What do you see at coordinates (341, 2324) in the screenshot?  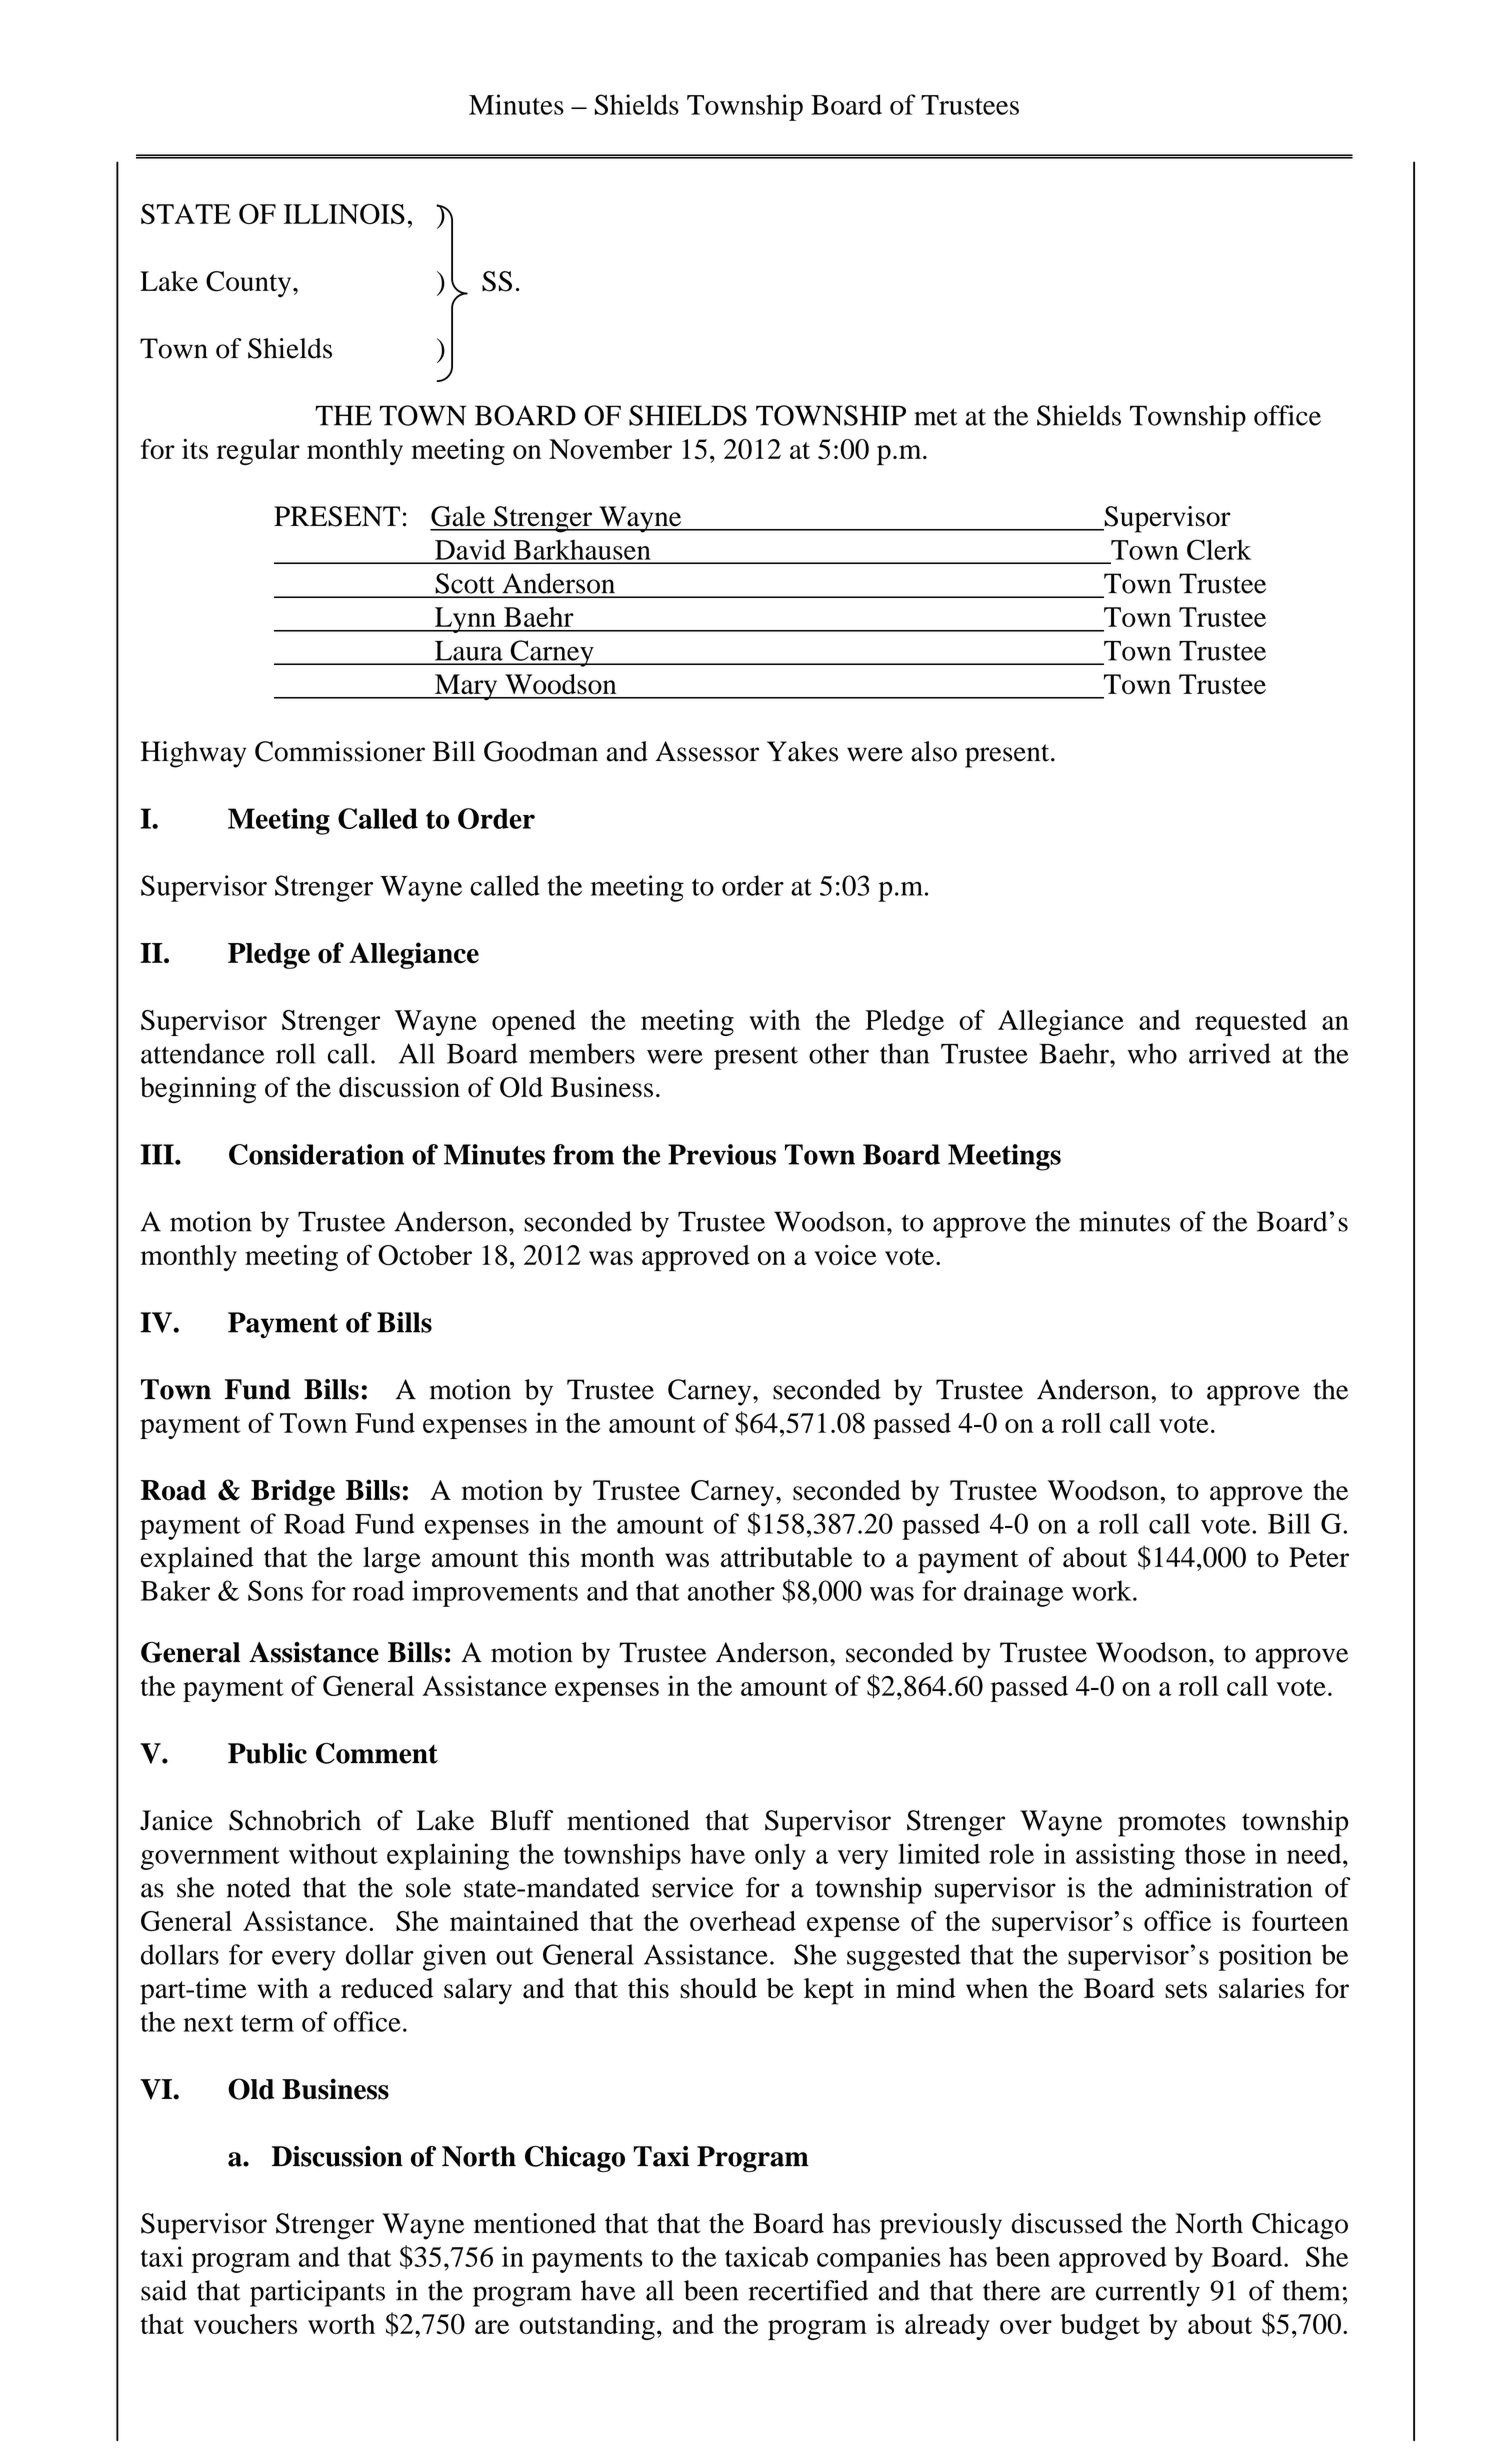 I see `worth` at bounding box center [341, 2324].
